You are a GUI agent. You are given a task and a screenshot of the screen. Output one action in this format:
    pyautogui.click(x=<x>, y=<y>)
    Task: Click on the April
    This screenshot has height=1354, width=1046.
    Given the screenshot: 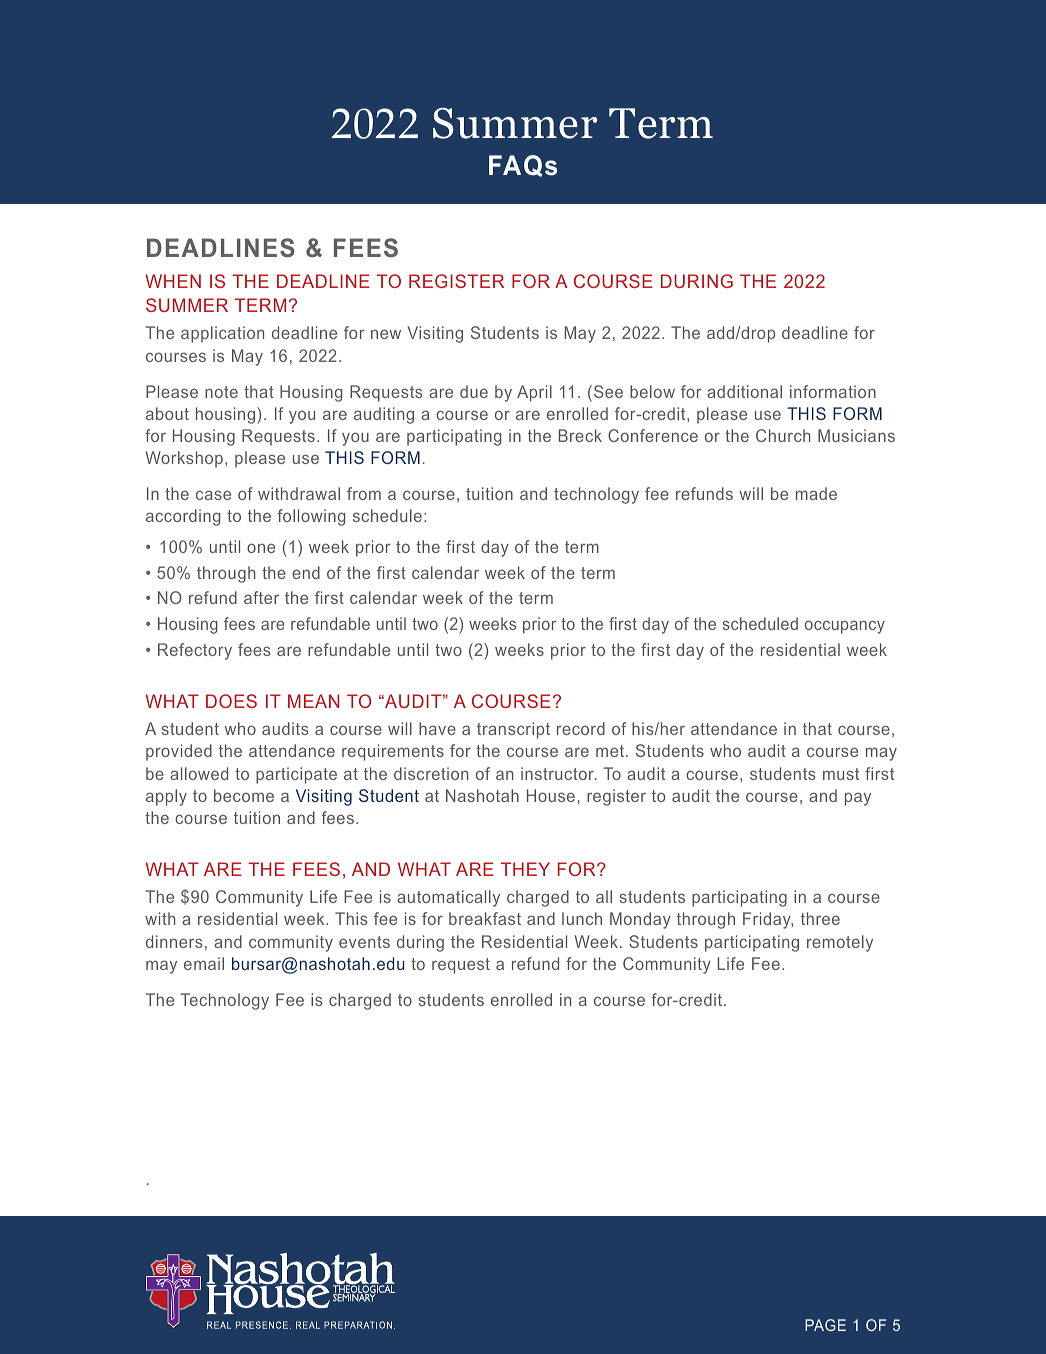 What is the action you would take?
    pyautogui.click(x=534, y=393)
